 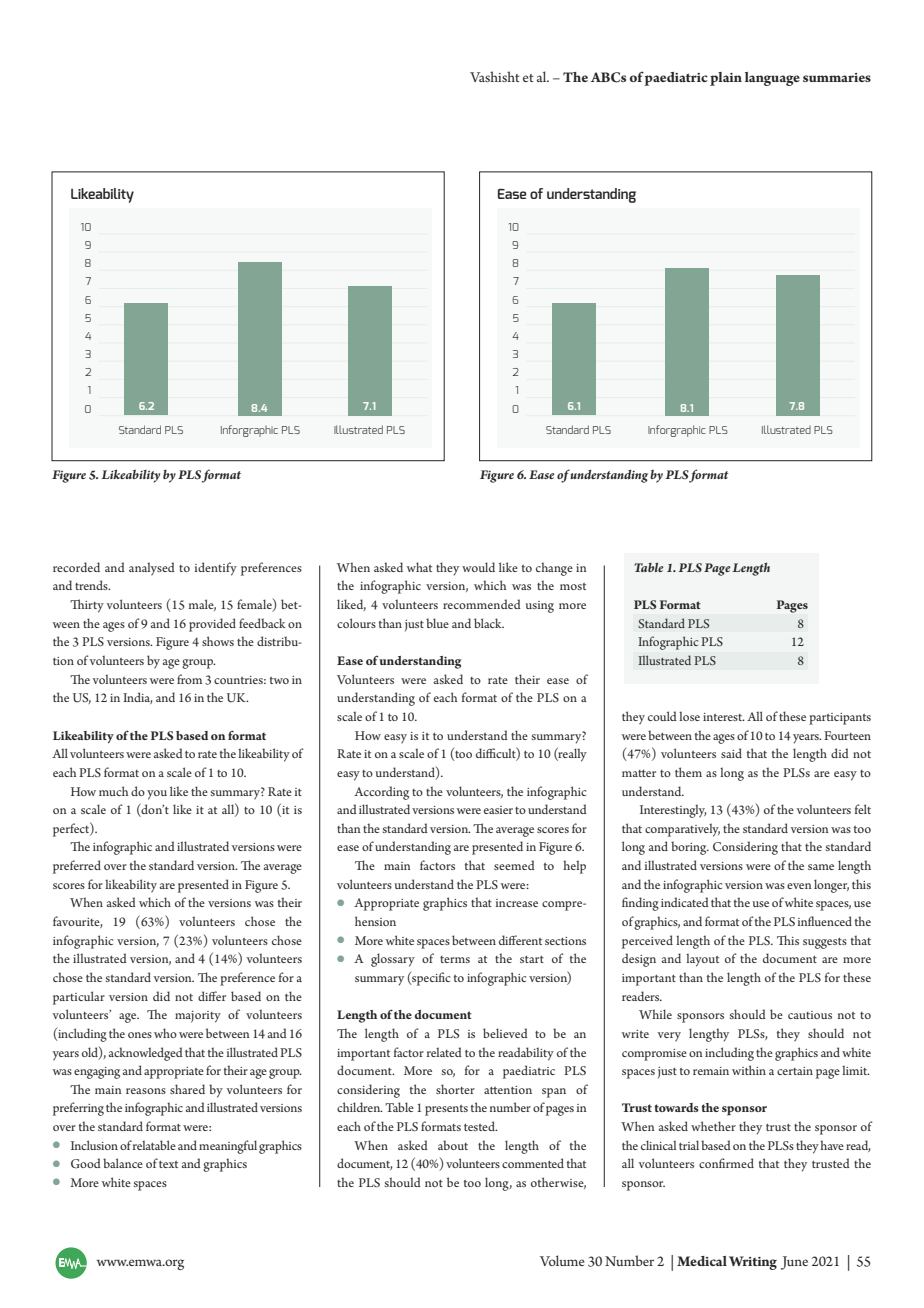 I want to click on plain, so click(x=726, y=79).
